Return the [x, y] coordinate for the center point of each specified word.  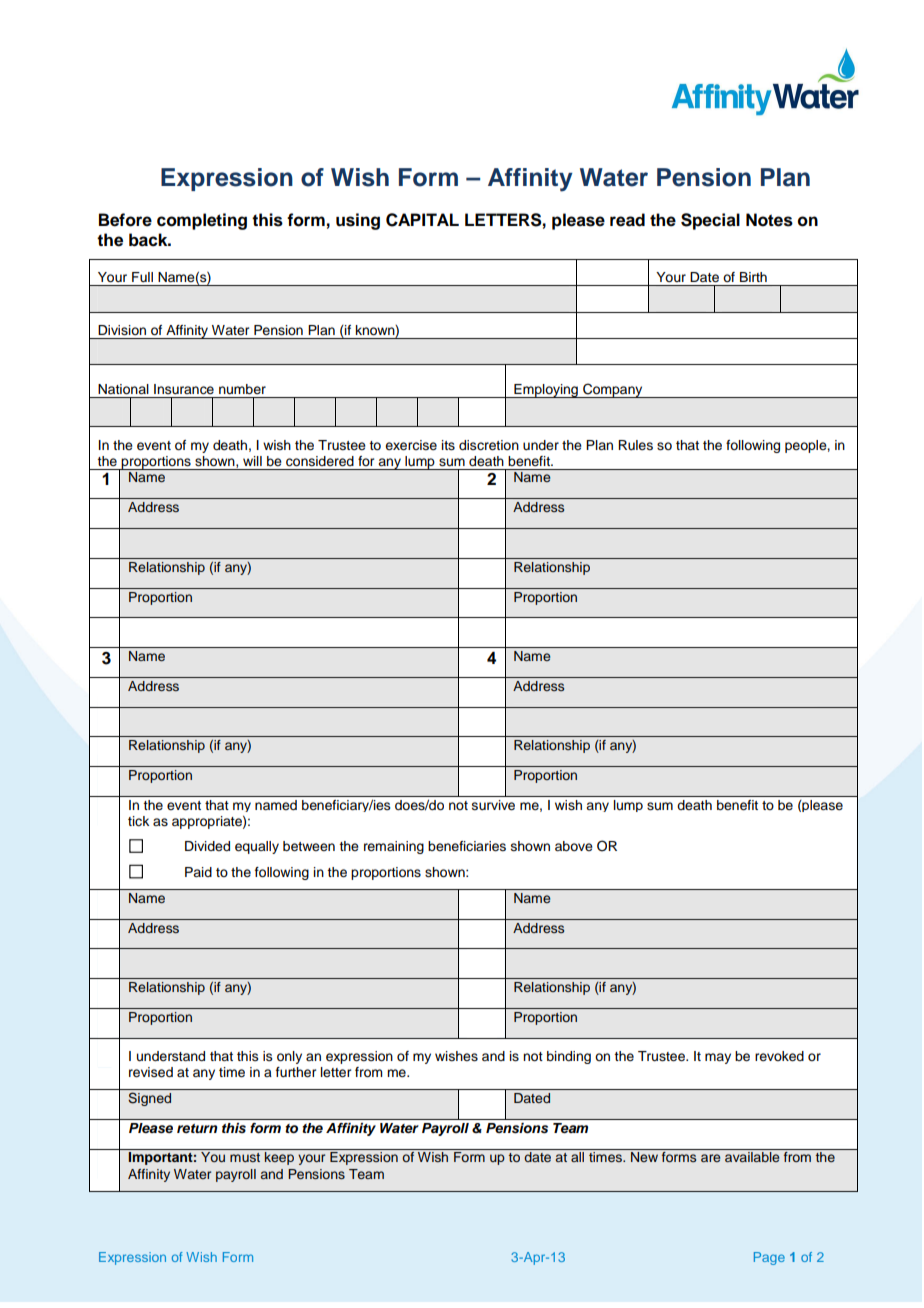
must [245, 1157]
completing [202, 221]
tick [138, 821]
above [574, 846]
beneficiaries [467, 846]
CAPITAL [422, 220]
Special [710, 221]
